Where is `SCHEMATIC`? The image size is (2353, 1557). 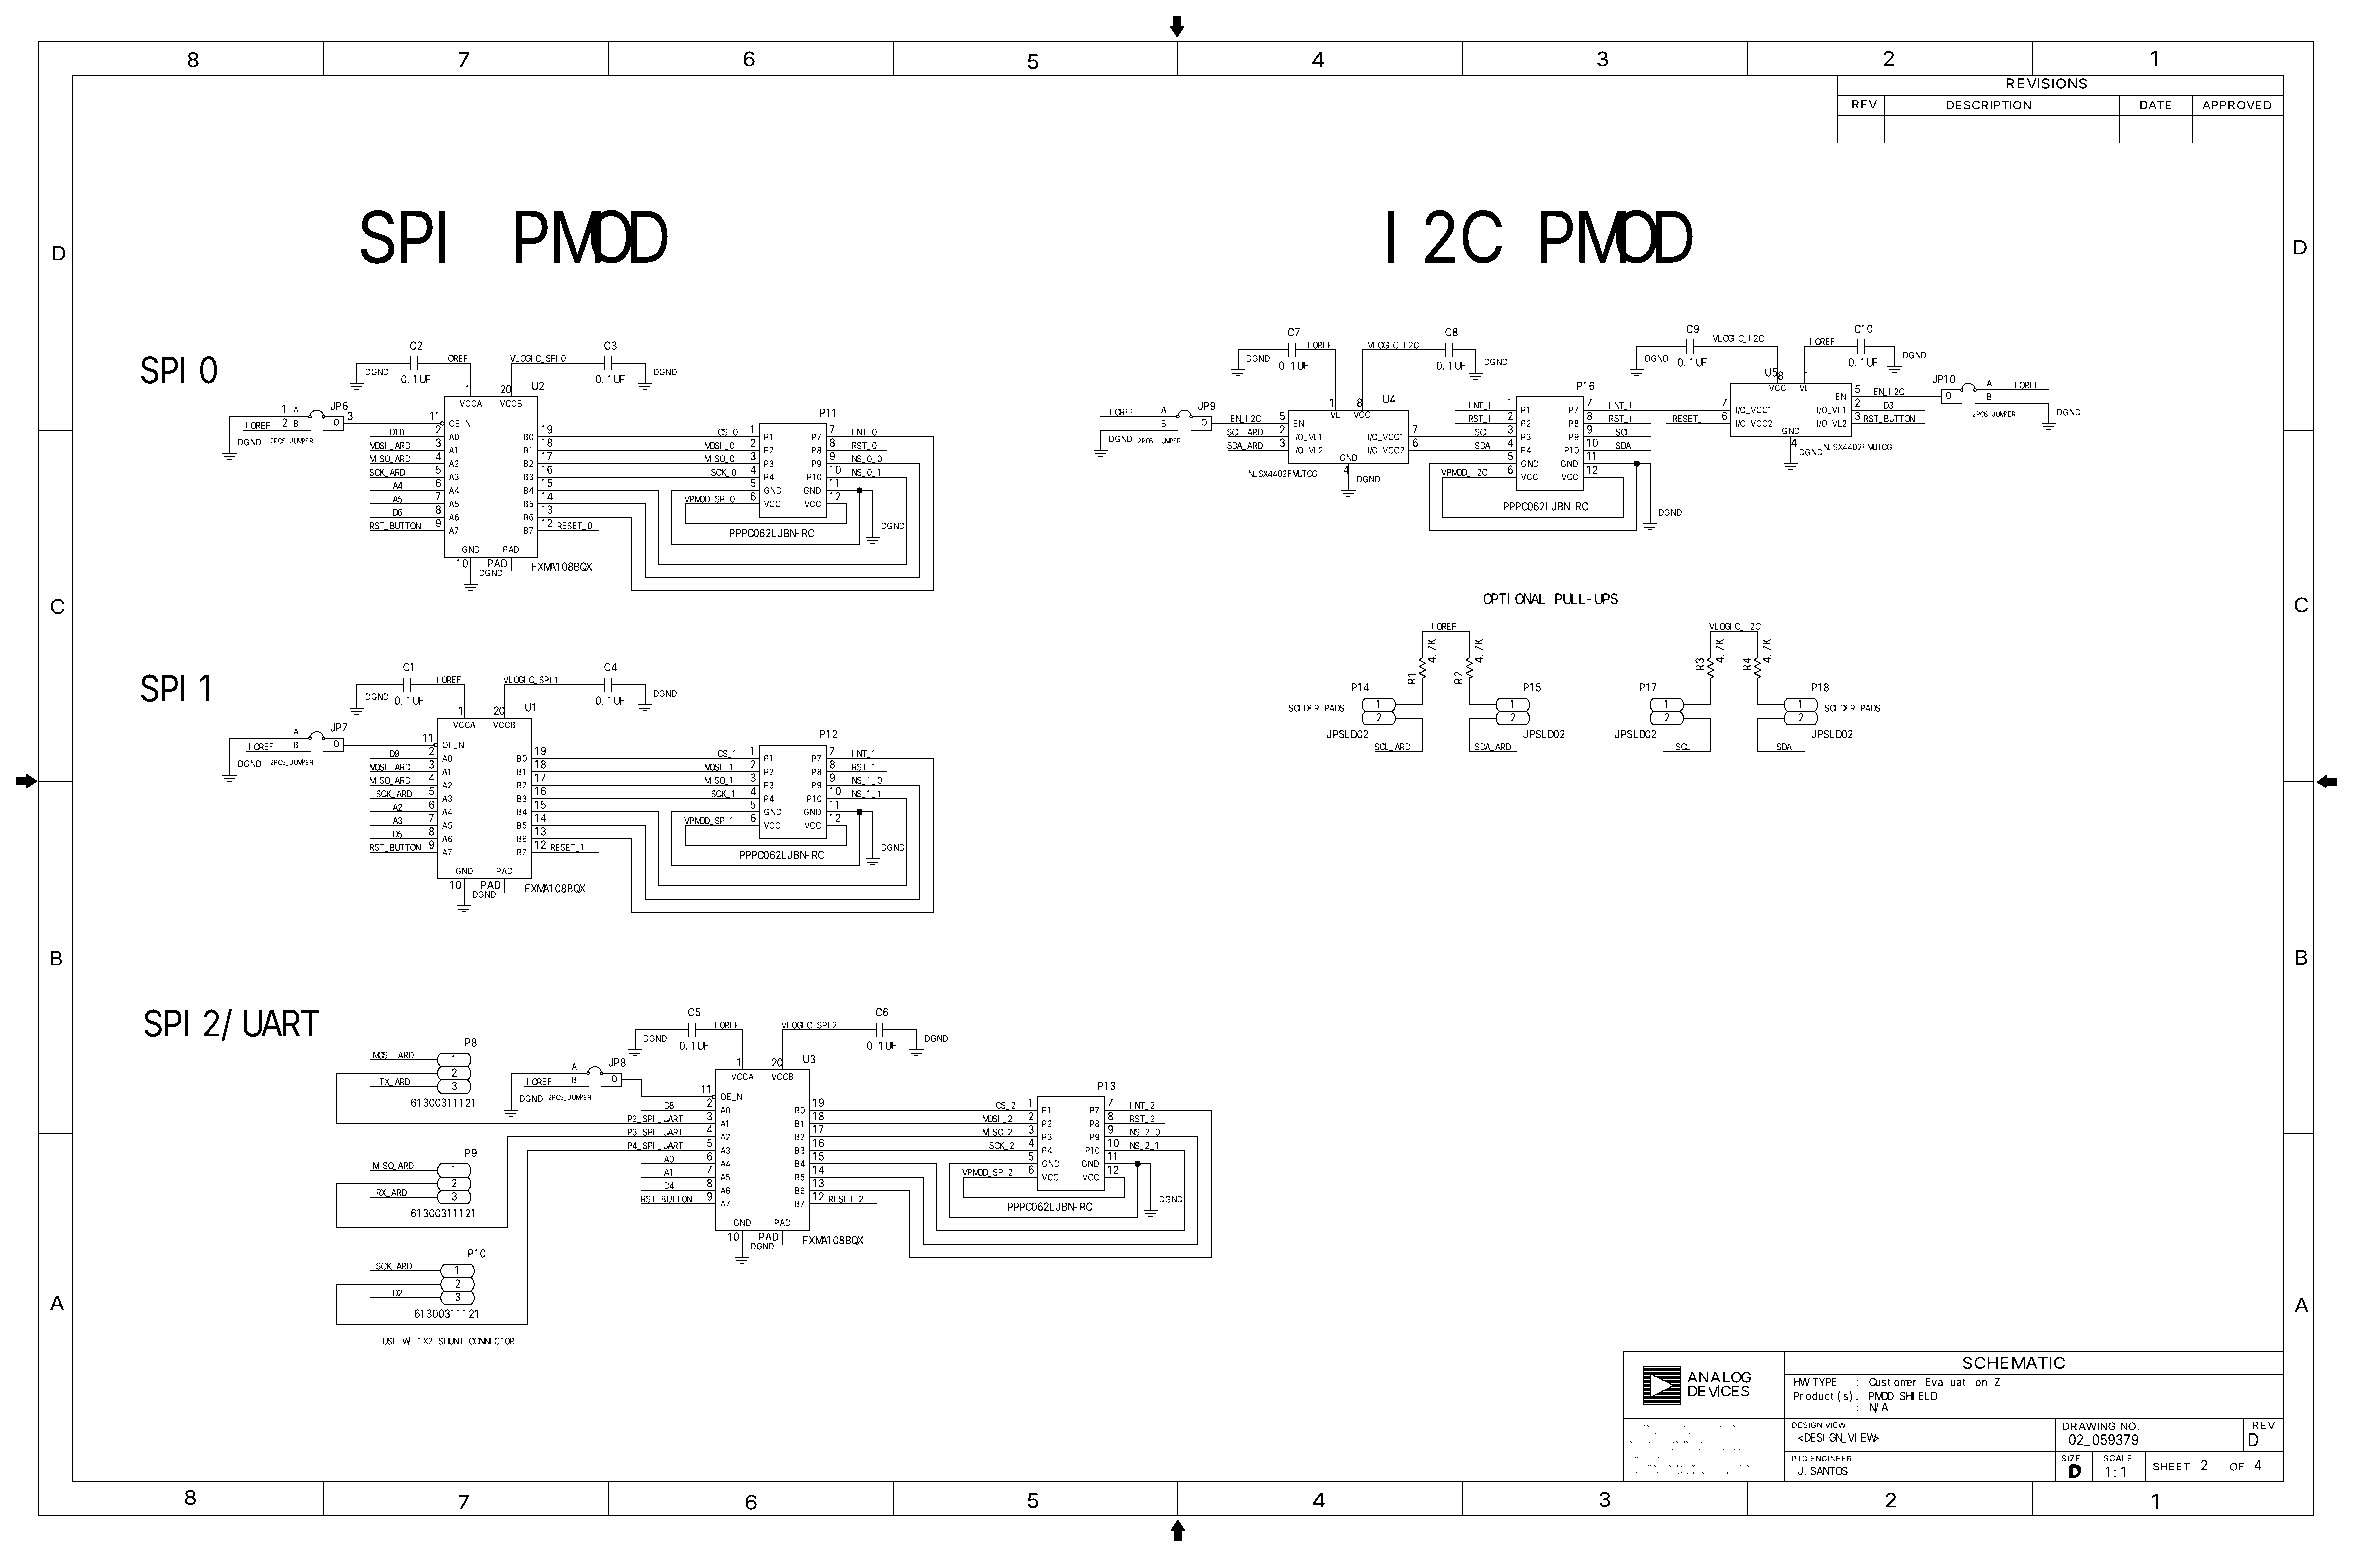 SCHEMATIC is located at coordinates (2014, 1363).
